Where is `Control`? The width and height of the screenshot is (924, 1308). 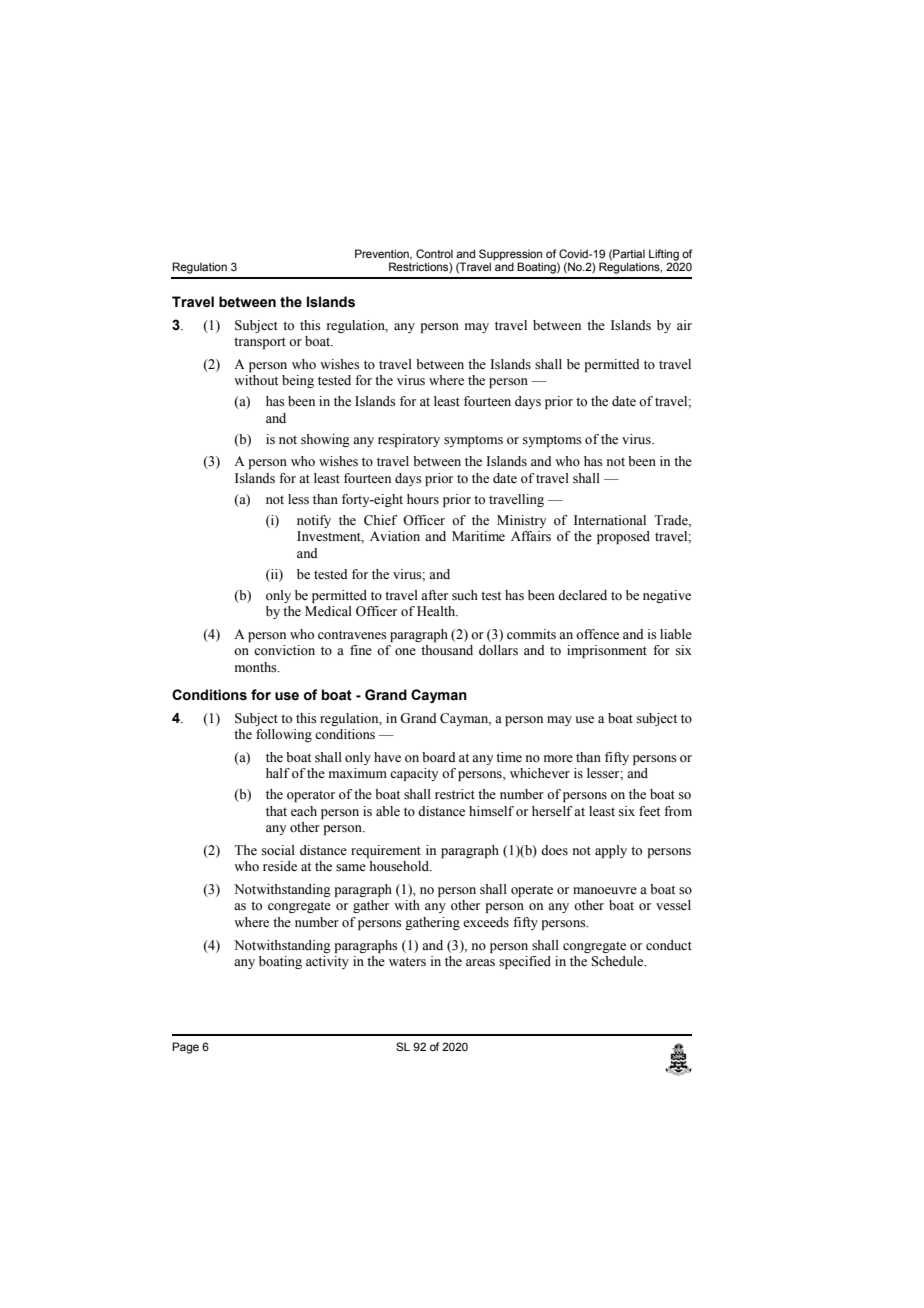
Control is located at coordinates (434, 253).
